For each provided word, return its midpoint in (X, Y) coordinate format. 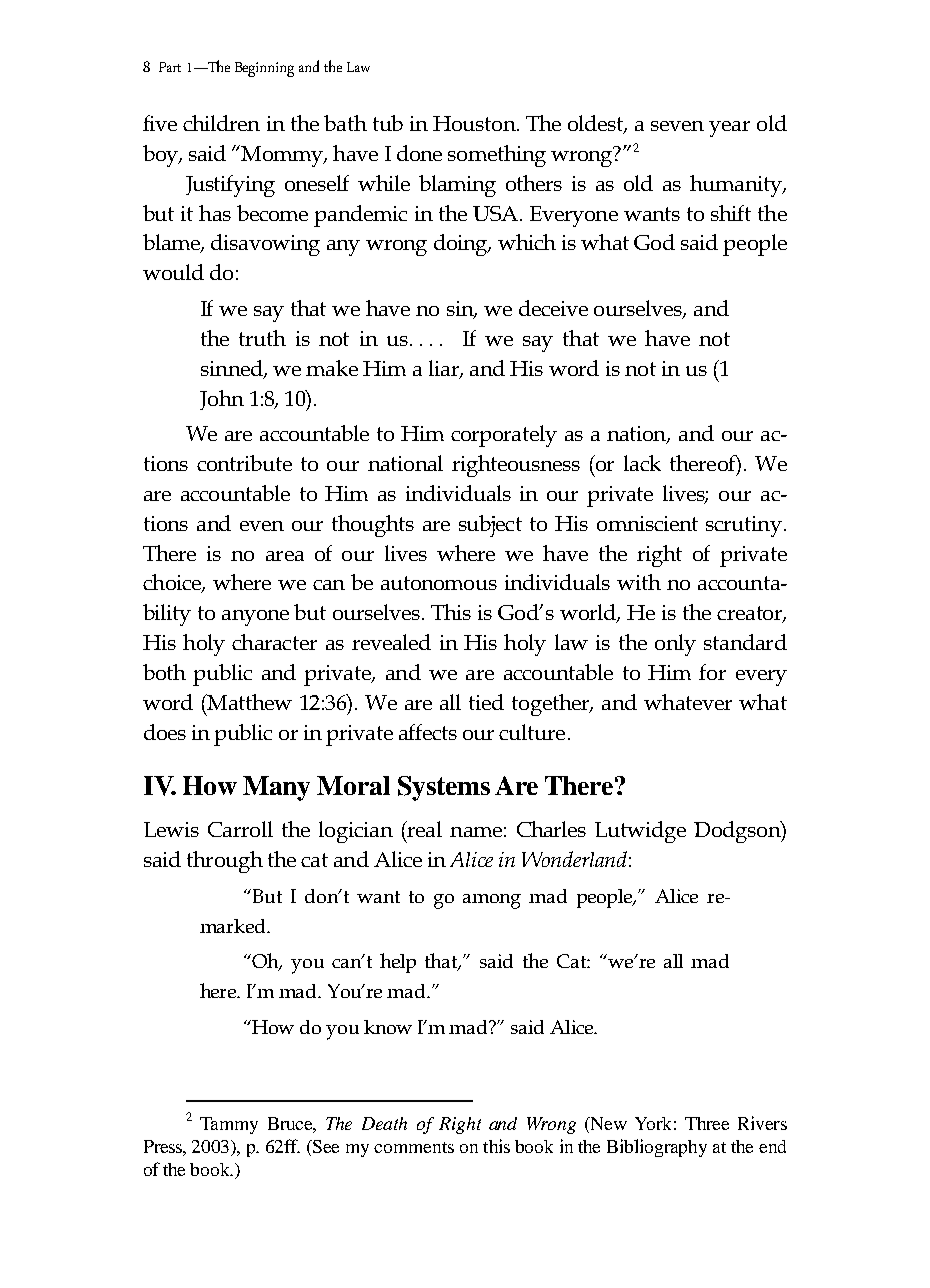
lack (642, 463)
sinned (233, 369)
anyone (255, 618)
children (221, 123)
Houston (475, 123)
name (476, 832)
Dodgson (738, 832)
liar (445, 369)
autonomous (439, 583)
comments (414, 1147)
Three (707, 1123)
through (225, 862)
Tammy (229, 1125)
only (675, 645)
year (729, 129)
